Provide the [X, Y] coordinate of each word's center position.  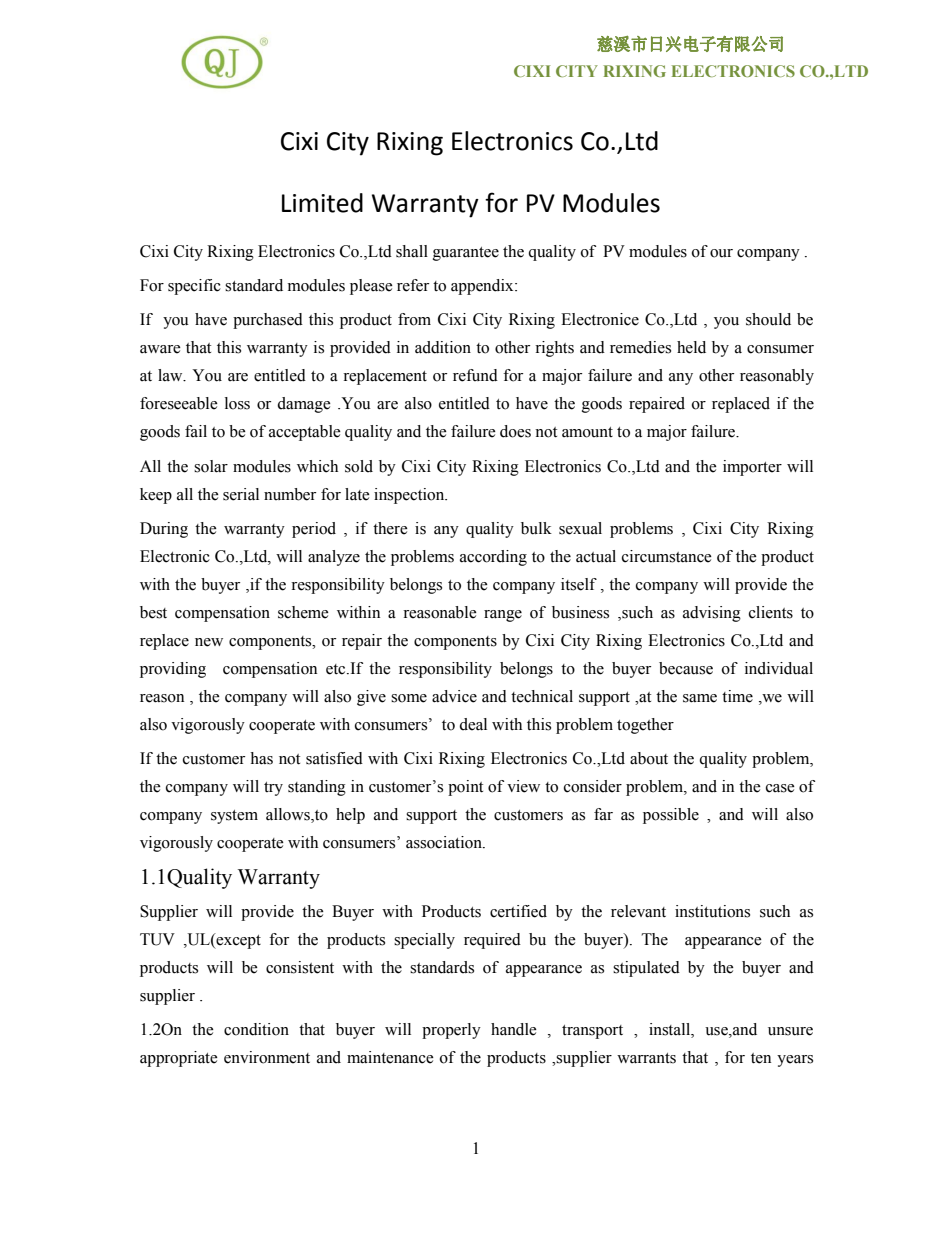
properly [451, 1031]
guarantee [466, 254]
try [273, 789]
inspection [410, 496]
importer [752, 468]
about [649, 758]
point [465, 788]
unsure [790, 1031]
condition [256, 1029]
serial [241, 494]
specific [194, 287]
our [721, 253]
